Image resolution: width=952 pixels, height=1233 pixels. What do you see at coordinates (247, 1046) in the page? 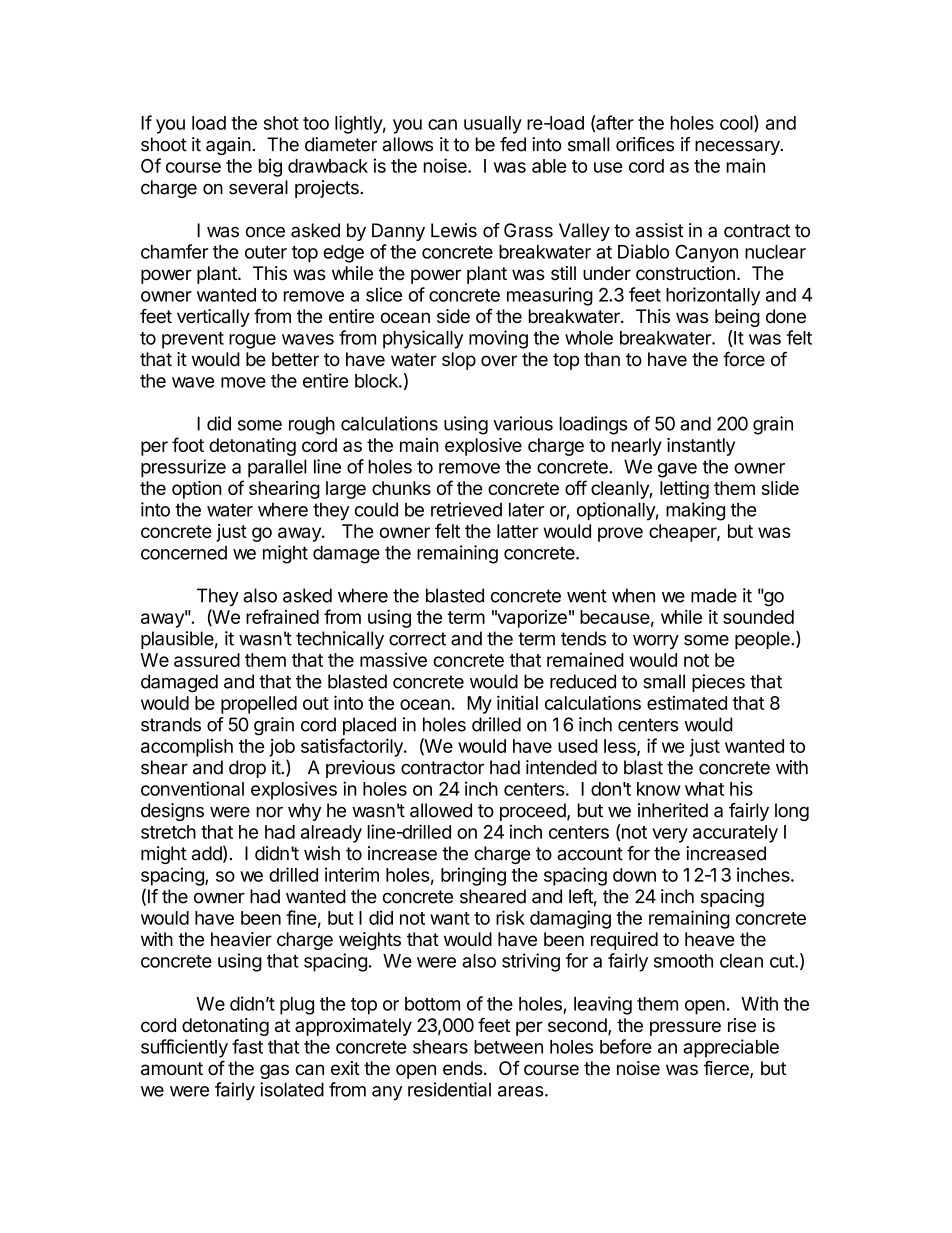
I see `fast` at bounding box center [247, 1046].
